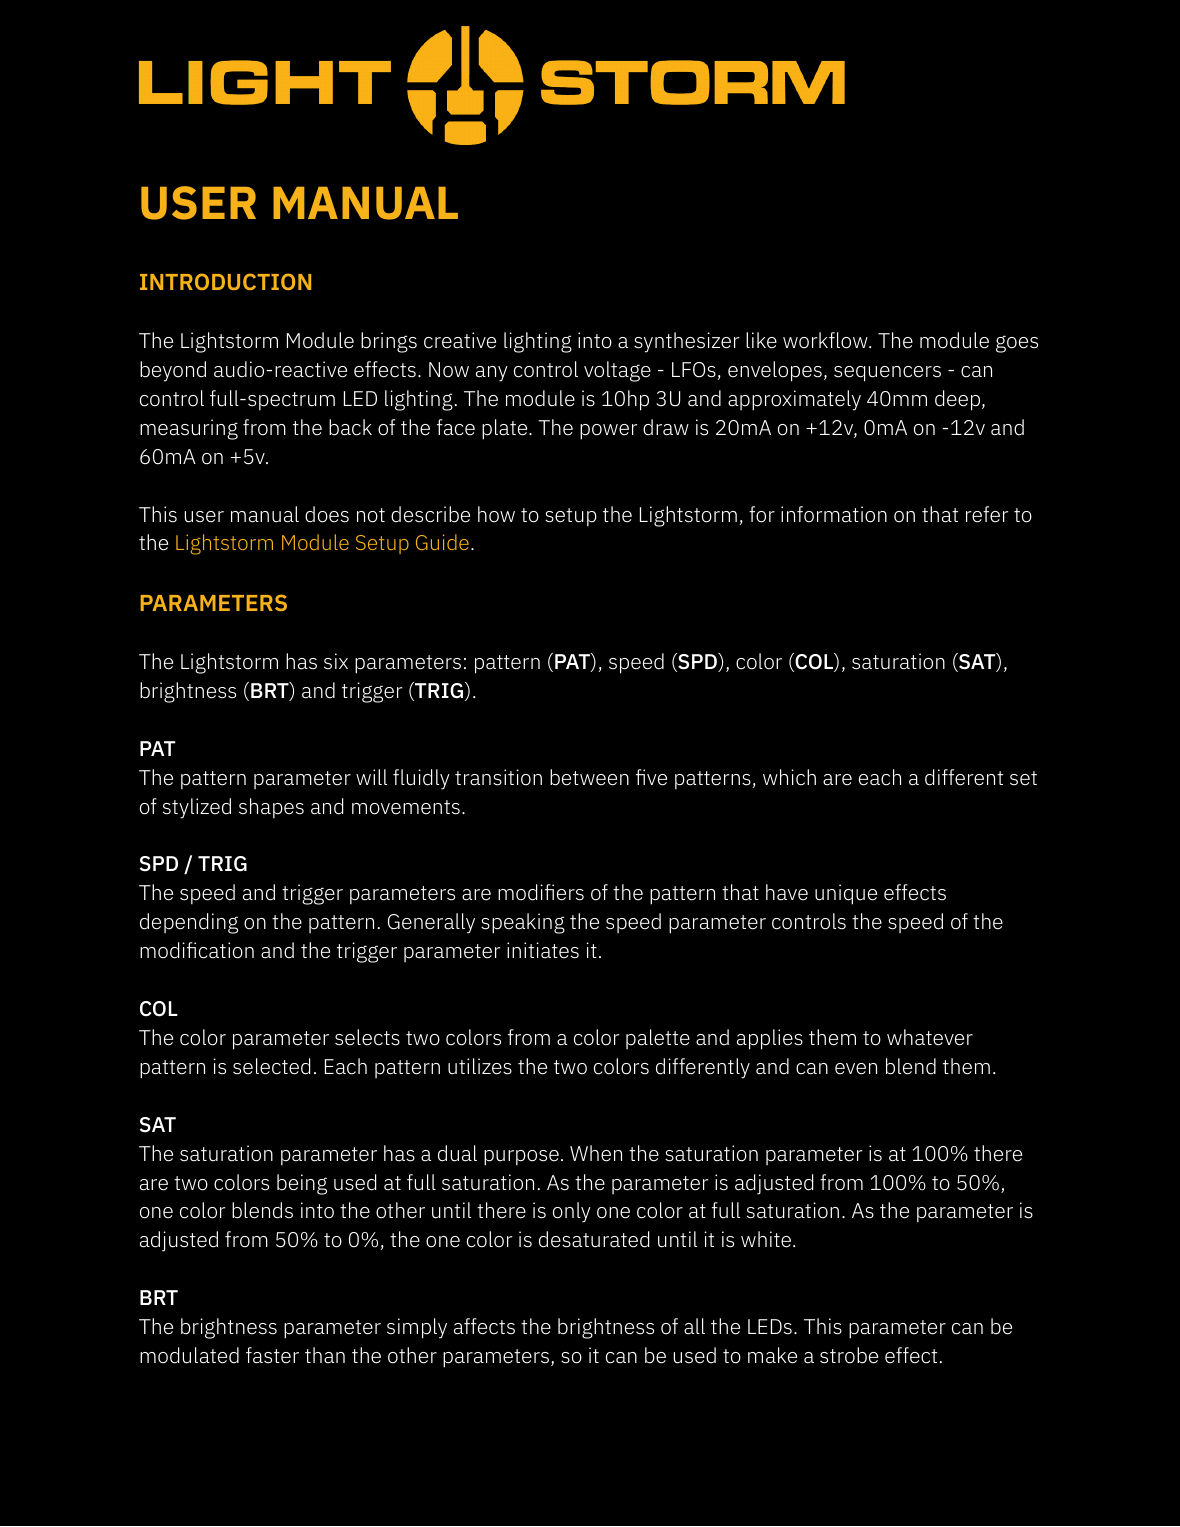 The height and width of the document is (1527, 1180). I want to click on workflow, so click(826, 340).
